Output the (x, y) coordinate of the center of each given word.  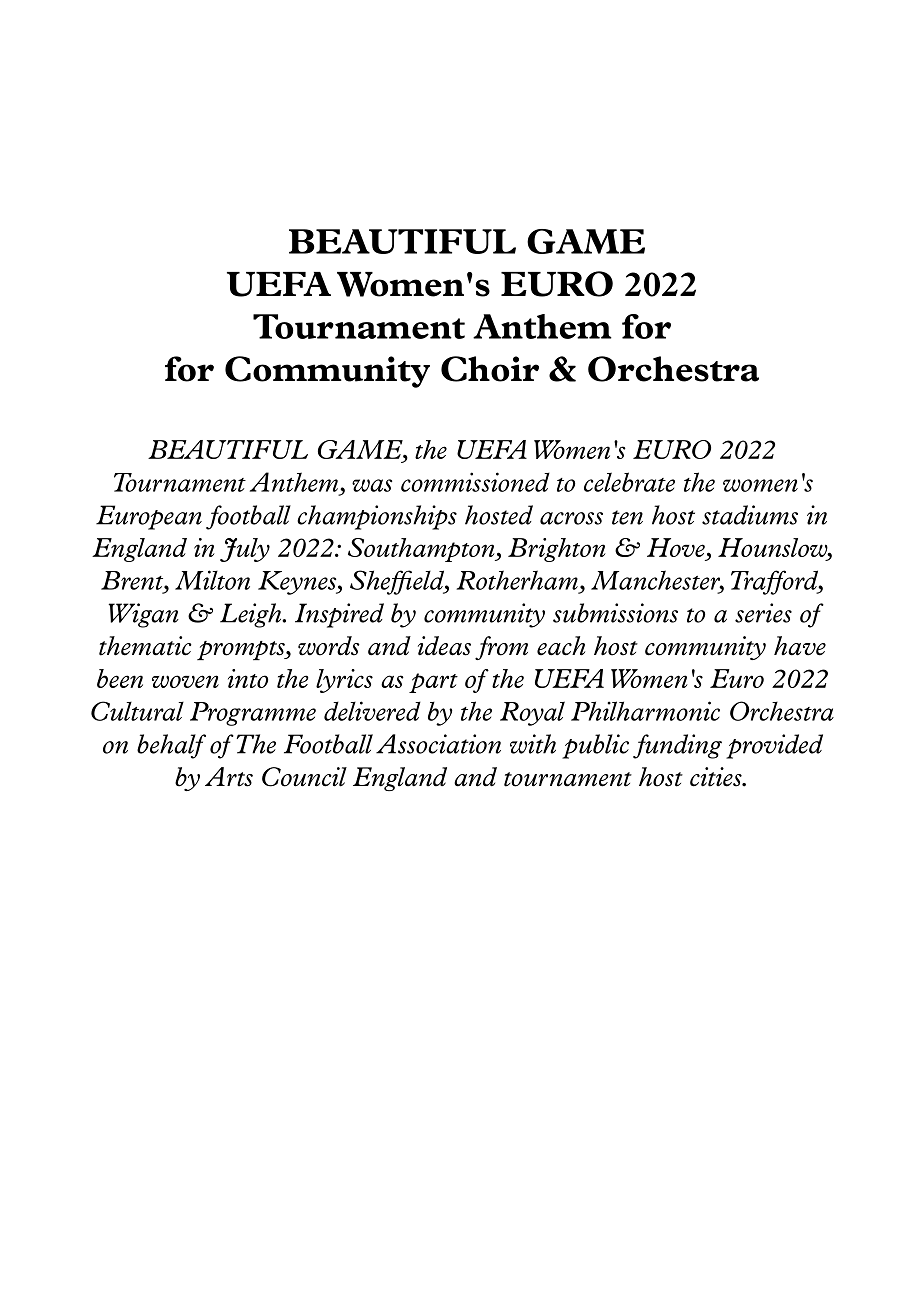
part (433, 683)
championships (377, 517)
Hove (677, 549)
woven (185, 681)
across (571, 518)
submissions (615, 613)
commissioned (475, 482)
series (763, 613)
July (245, 550)
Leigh (252, 615)
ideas (444, 646)
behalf (171, 746)
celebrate (629, 482)
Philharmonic (645, 711)
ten (627, 517)
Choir (490, 369)
